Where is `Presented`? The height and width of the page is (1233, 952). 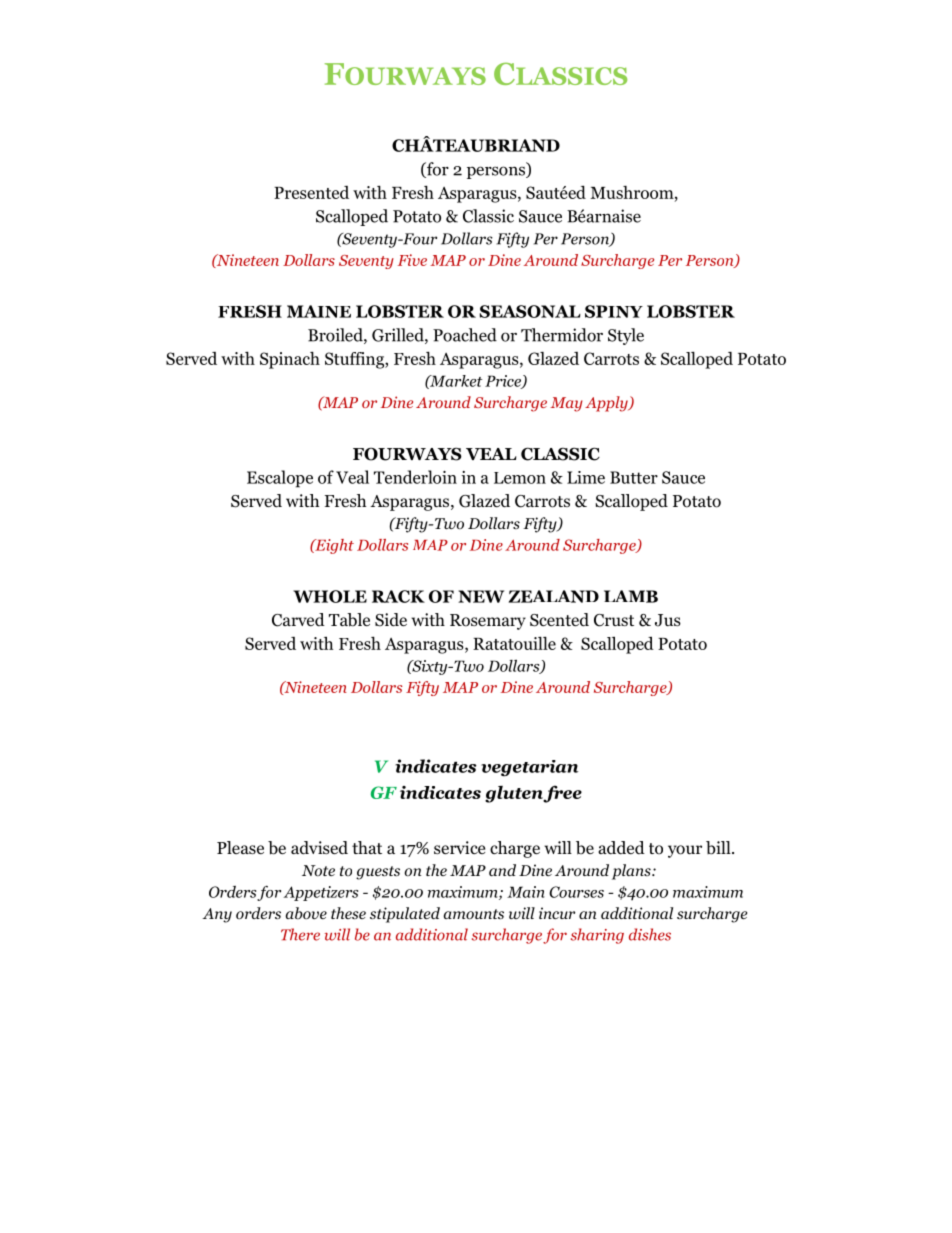
Presented is located at coordinates (311, 192).
